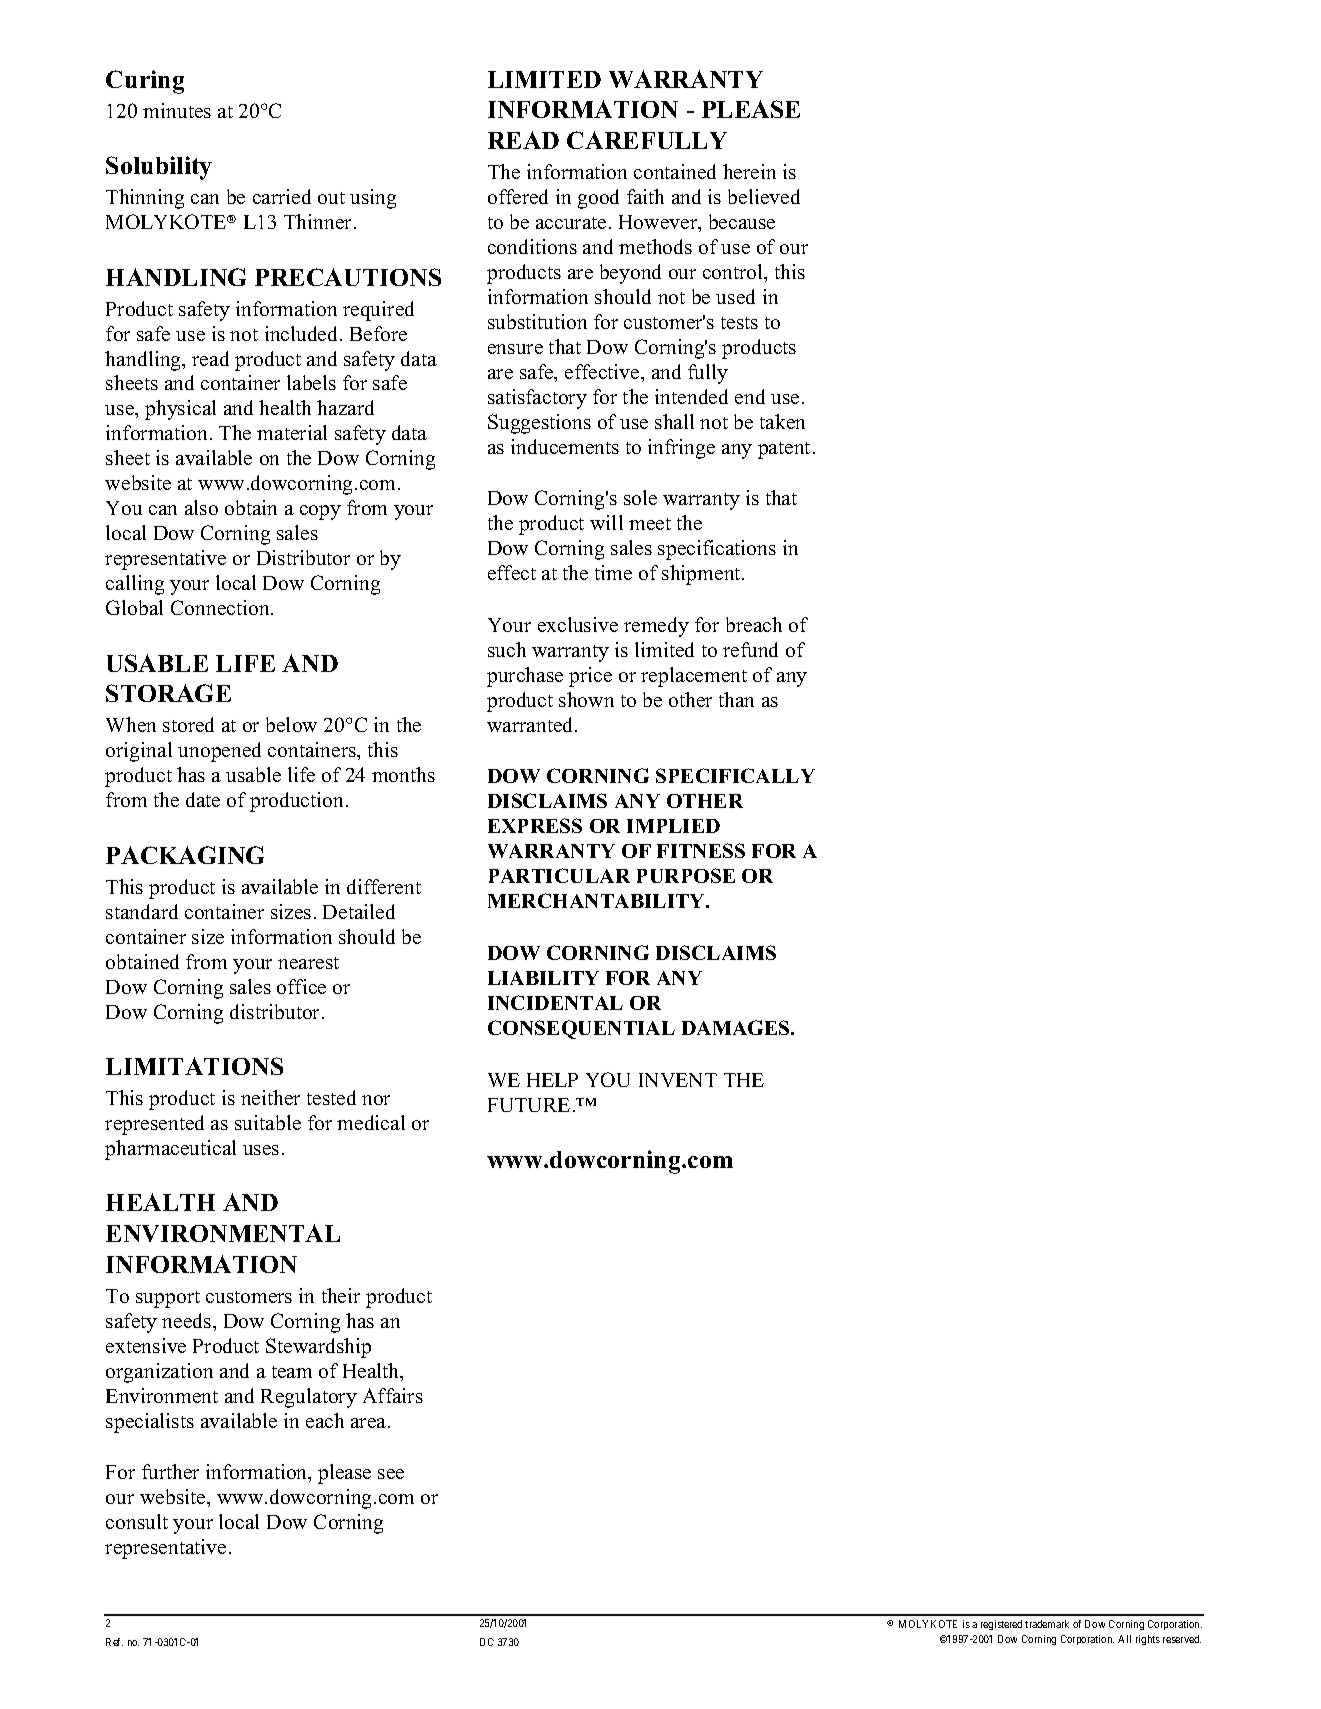 The height and width of the screenshot is (1709, 1321). What do you see at coordinates (391, 1474) in the screenshot?
I see `see` at bounding box center [391, 1474].
